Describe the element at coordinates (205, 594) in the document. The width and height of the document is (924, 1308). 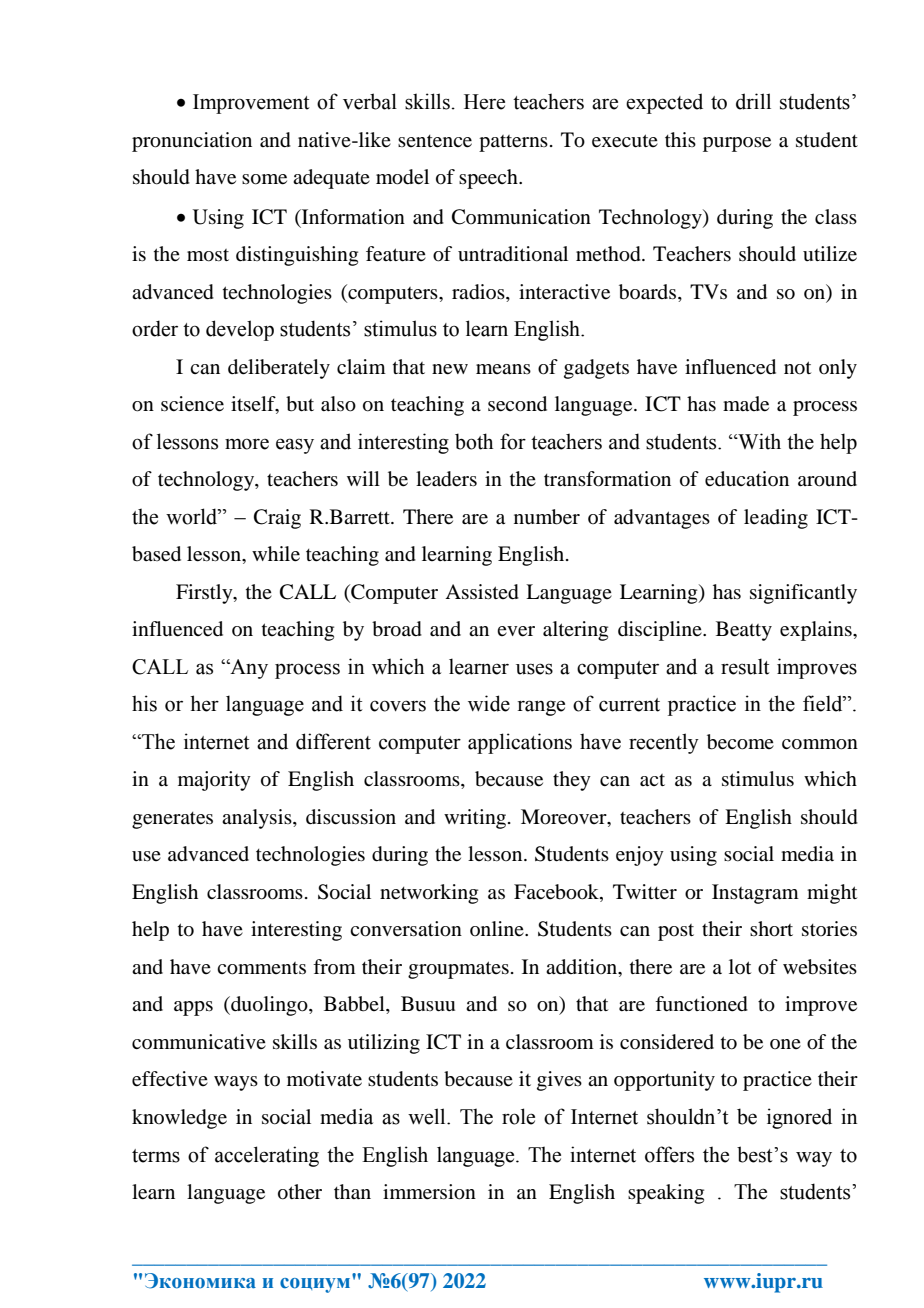
I see `Firstly` at that location.
